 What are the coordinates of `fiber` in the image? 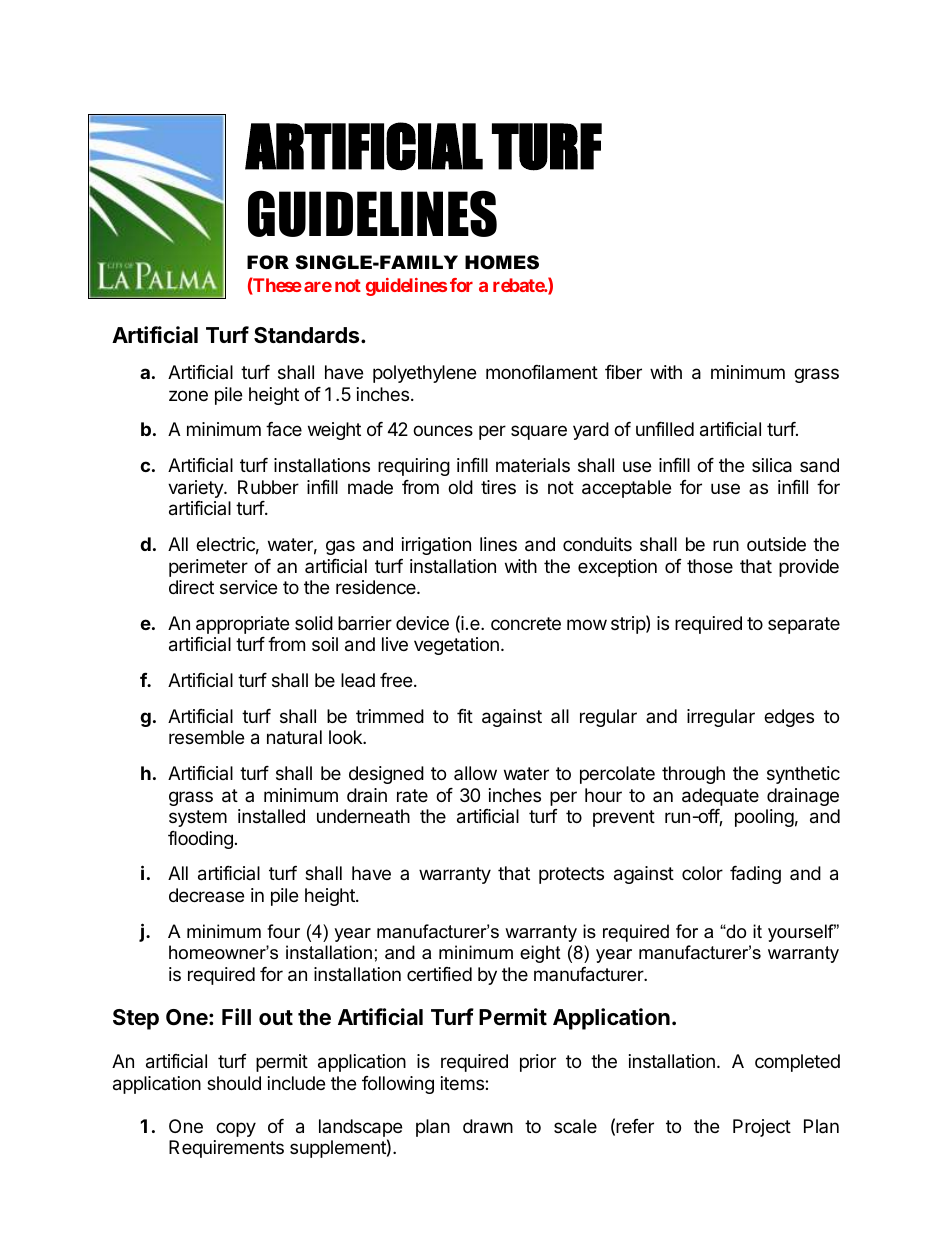 It's located at (623, 372).
